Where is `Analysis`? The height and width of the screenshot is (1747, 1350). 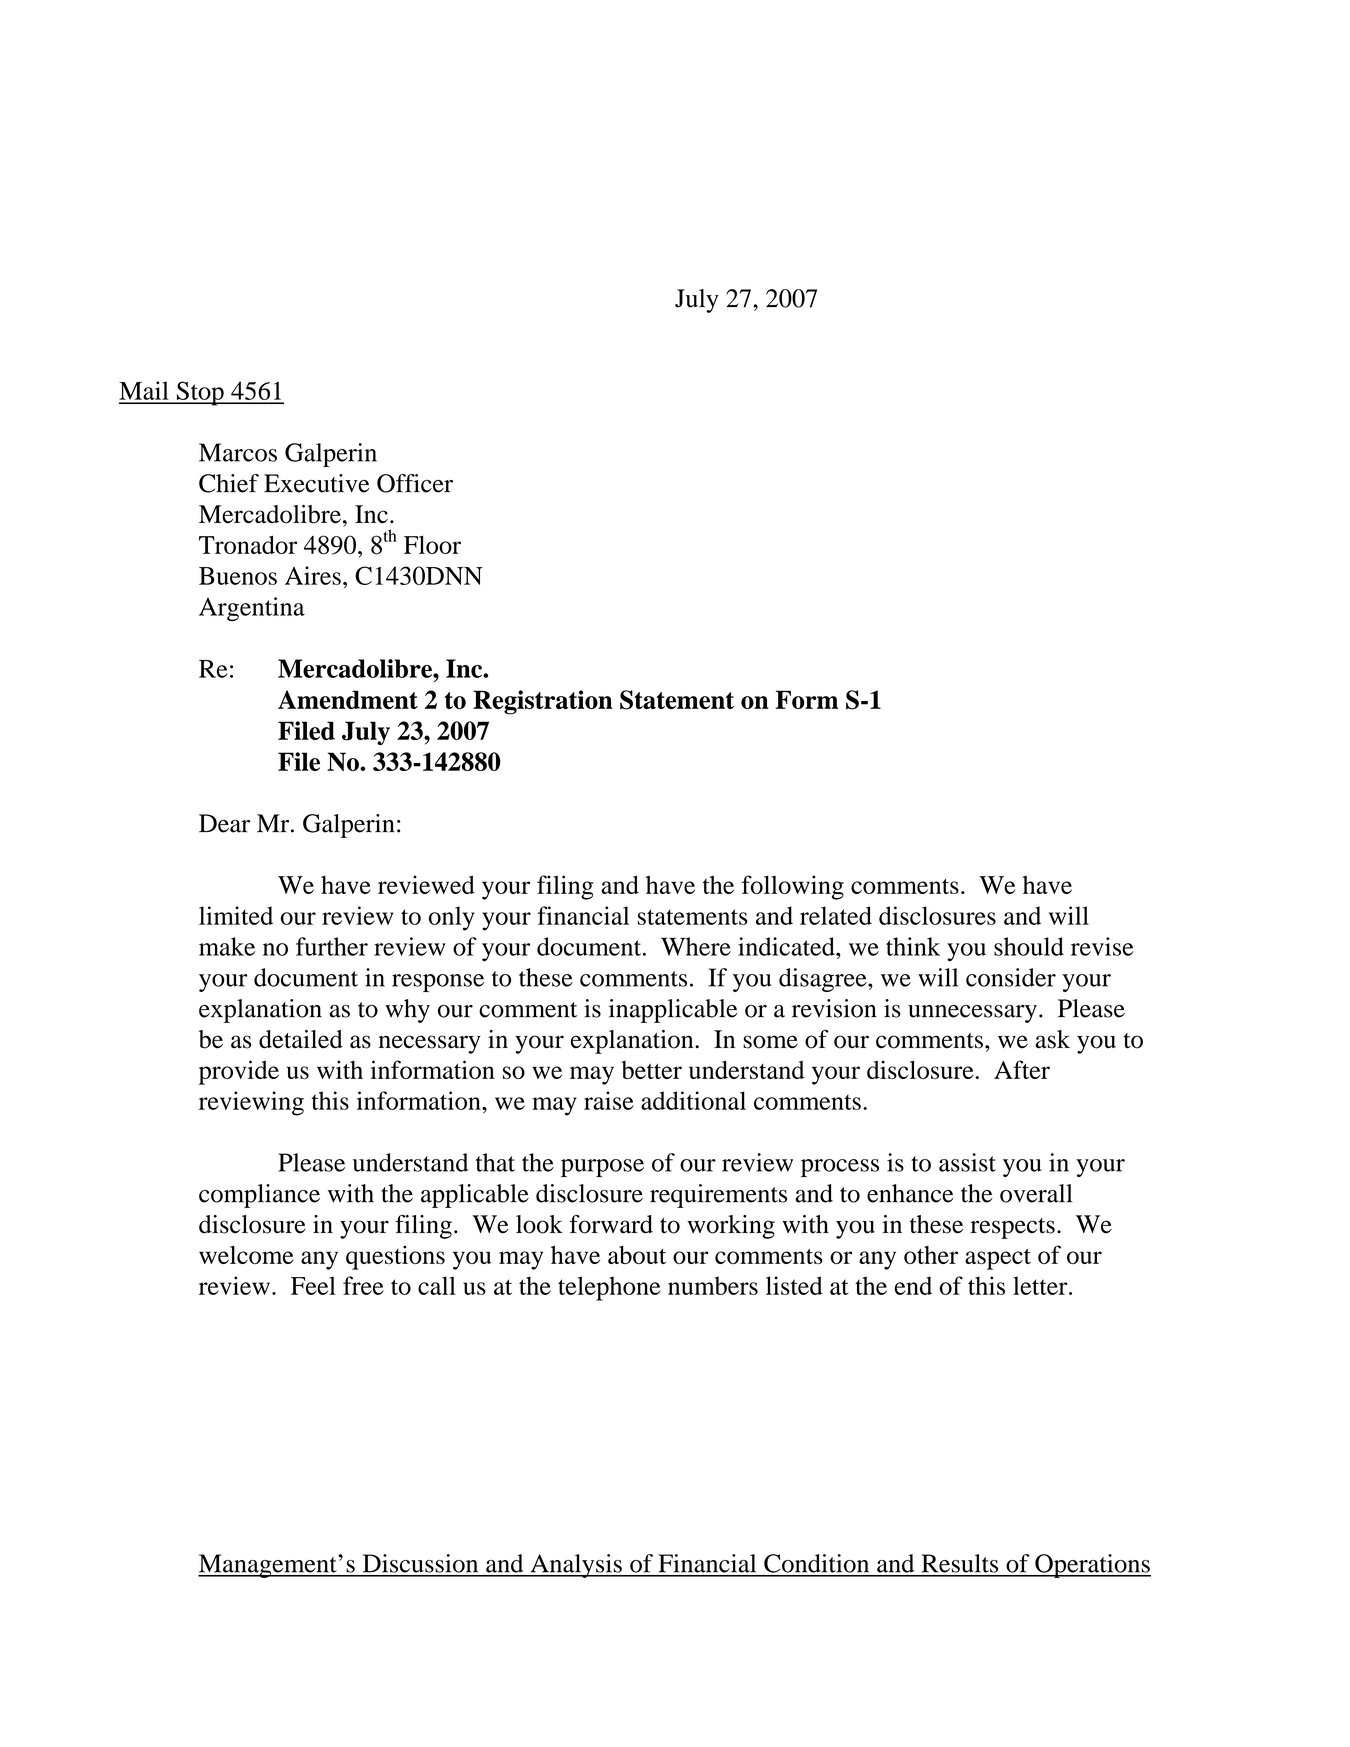
Analysis is located at coordinates (576, 1566).
